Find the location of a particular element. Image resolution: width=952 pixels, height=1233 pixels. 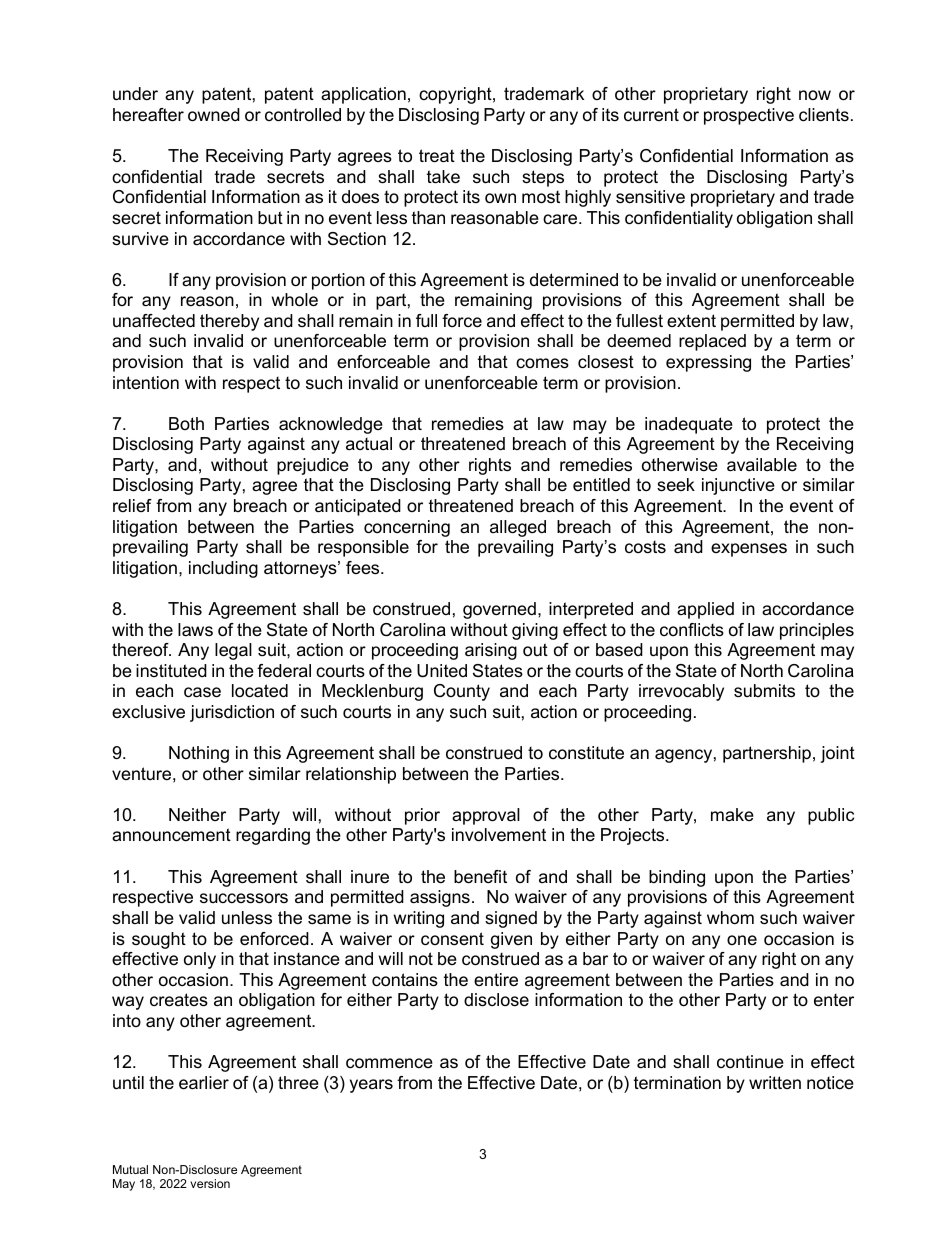

alleged is located at coordinates (518, 528).
